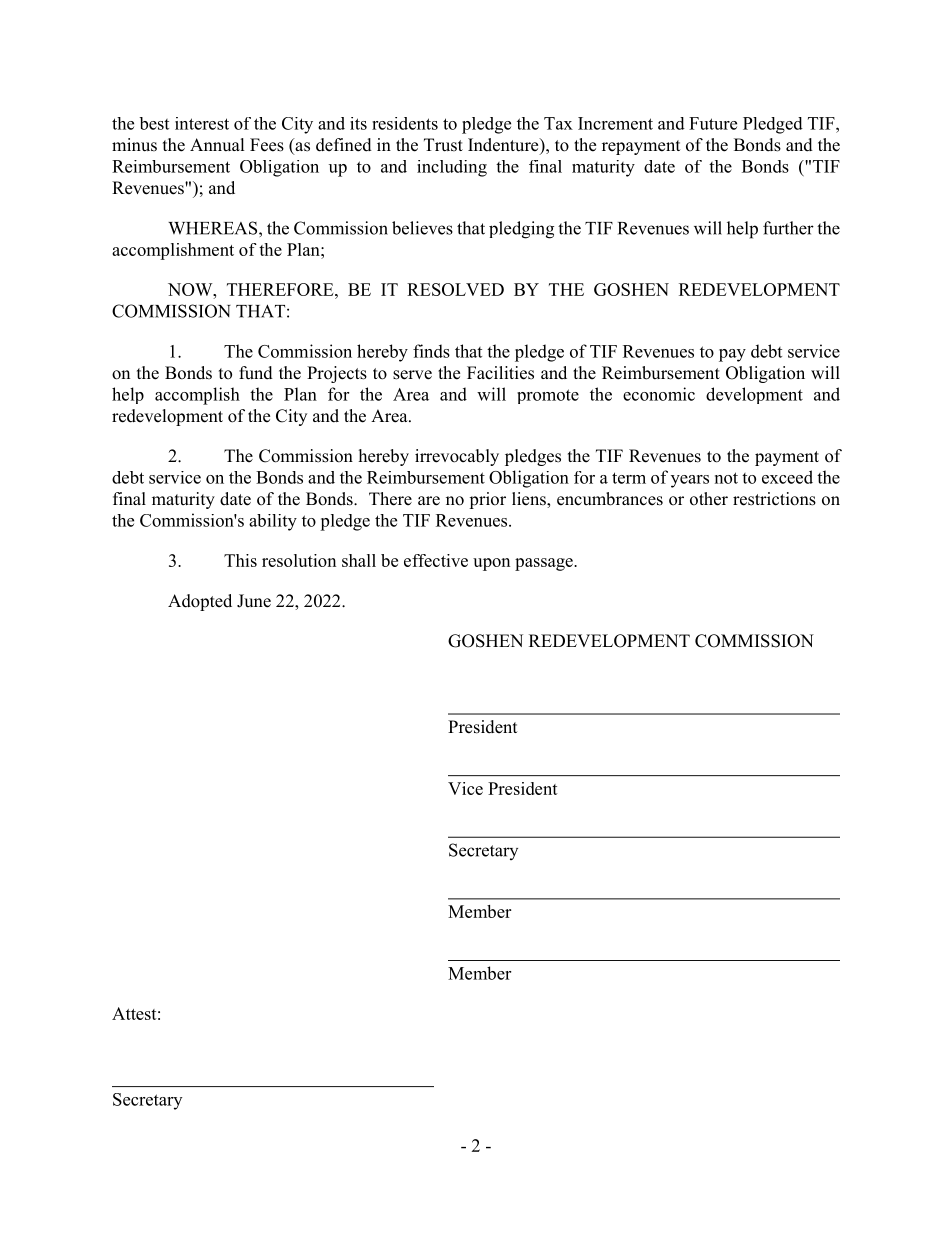  Describe the element at coordinates (443, 145) in the screenshot. I see `Trust` at that location.
